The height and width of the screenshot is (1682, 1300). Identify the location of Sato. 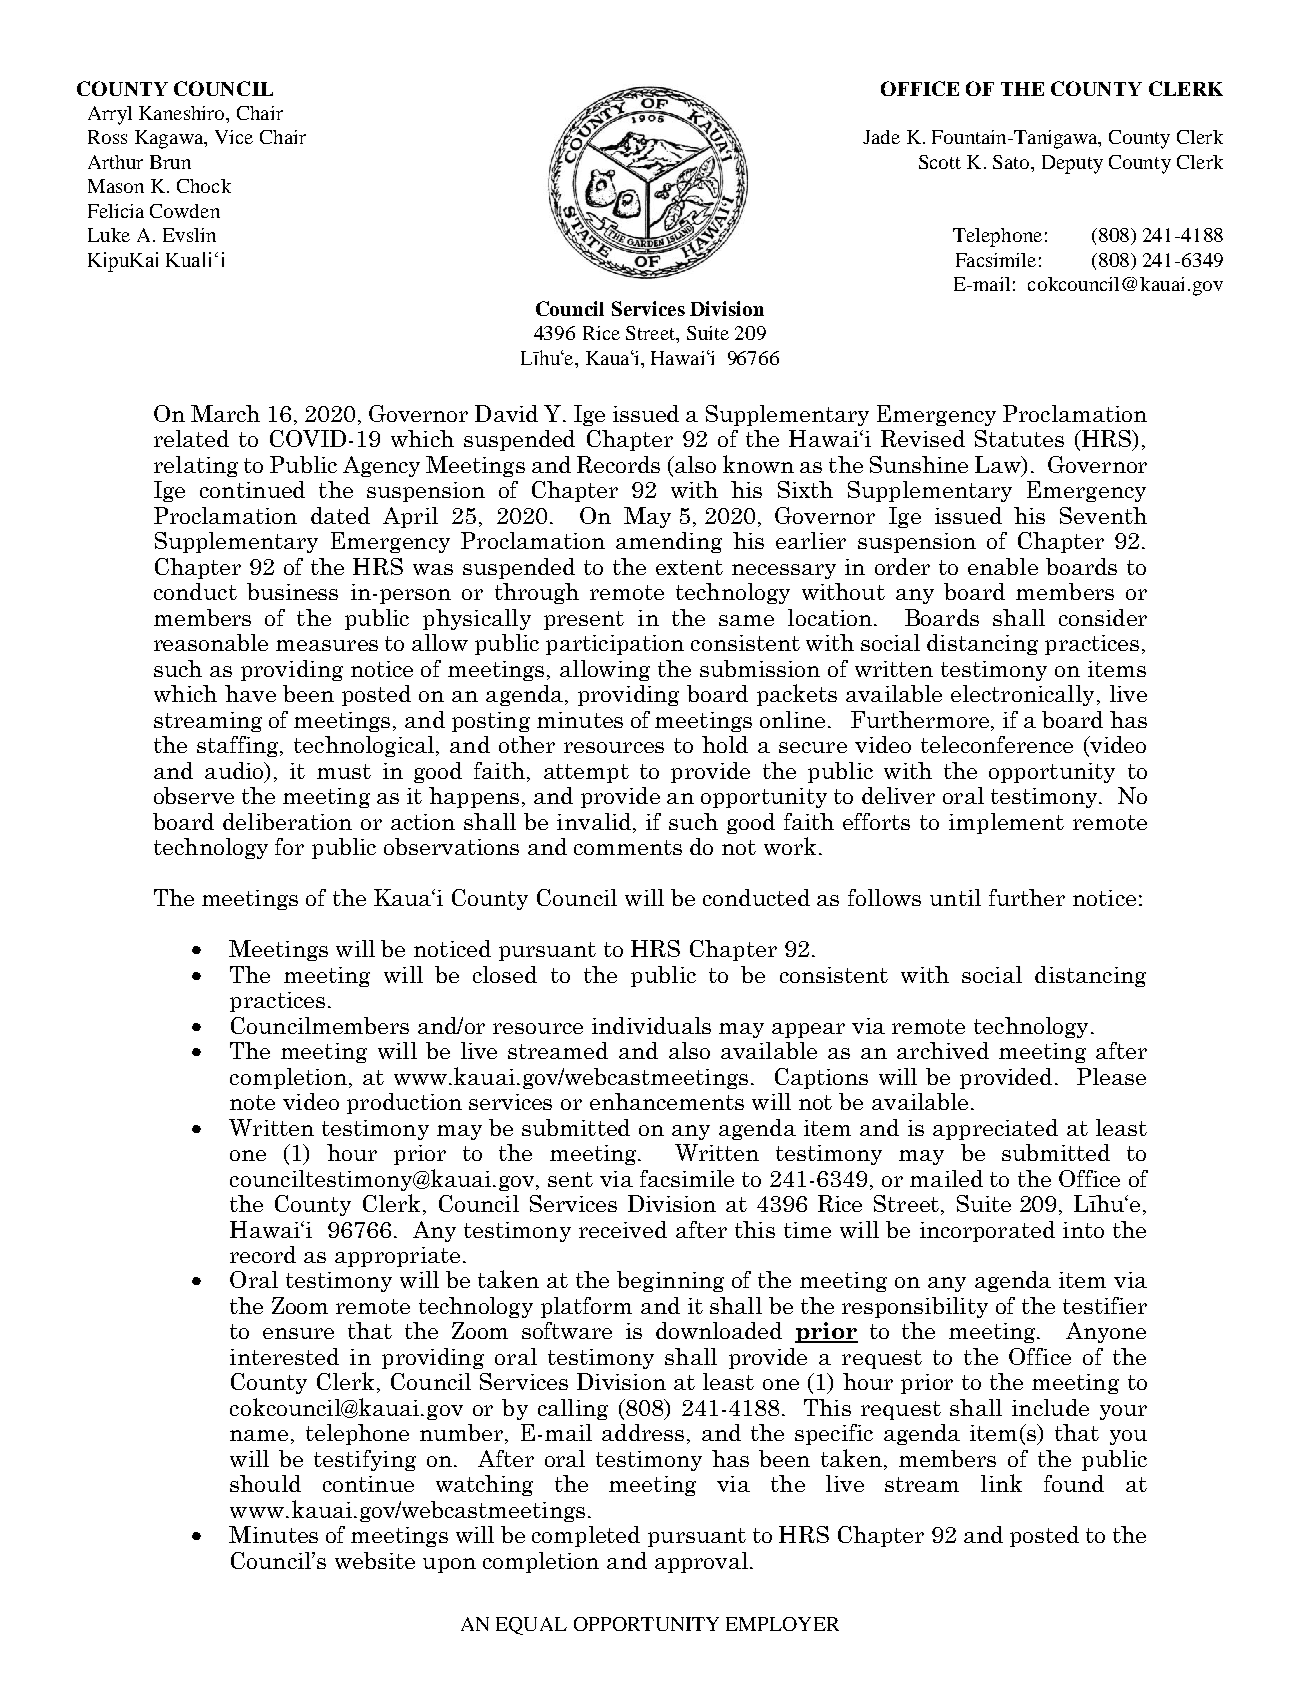
(1012, 162).
